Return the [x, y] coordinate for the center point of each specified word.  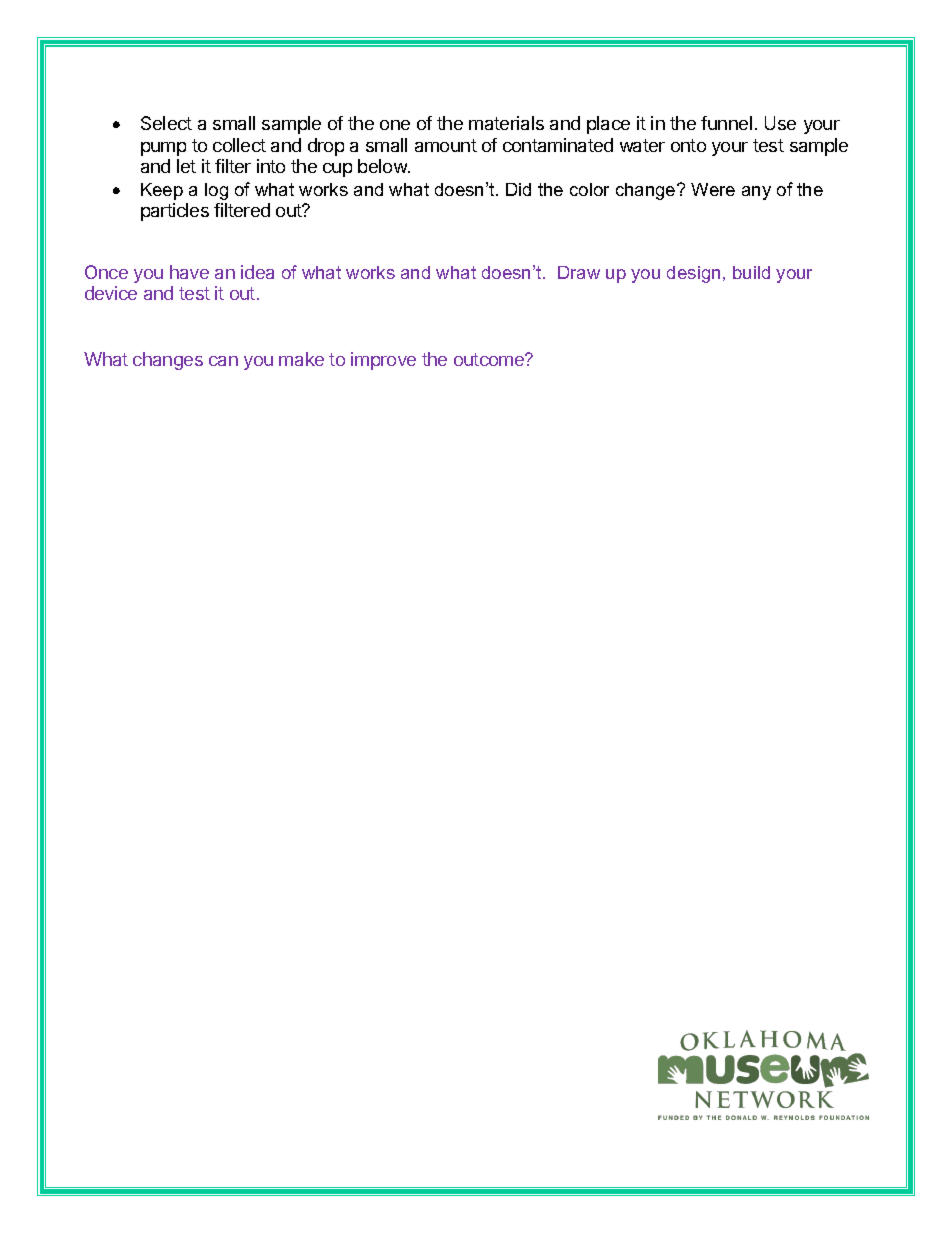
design [693, 274]
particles [175, 212]
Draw [579, 272]
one [395, 125]
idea [257, 272]
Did [518, 189]
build [751, 272]
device [111, 293]
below [383, 166]
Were [713, 189]
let [186, 166]
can [223, 361]
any [756, 193]
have [189, 272]
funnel [726, 123]
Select [166, 123]
